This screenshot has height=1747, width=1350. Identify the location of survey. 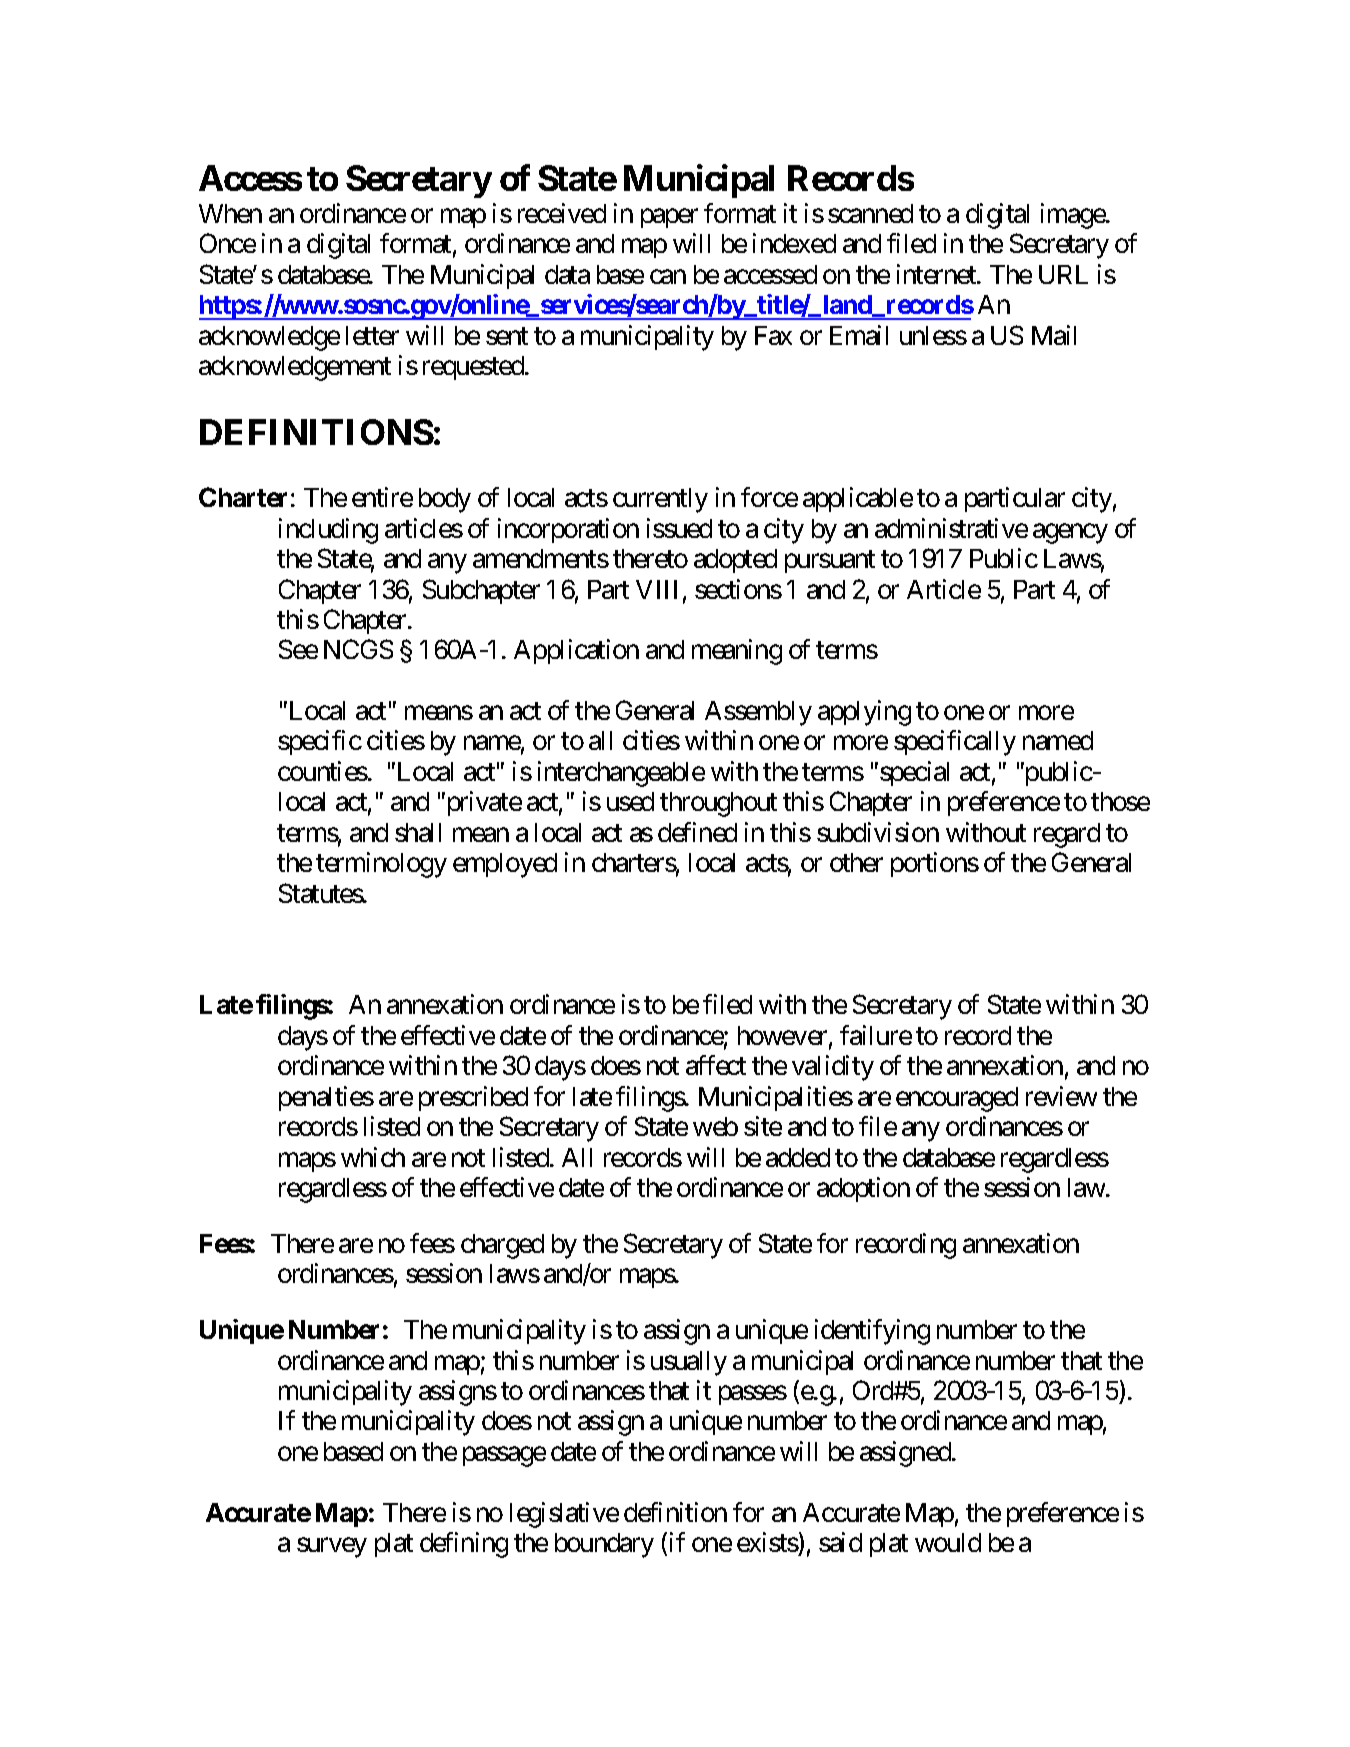
(332, 1548).
